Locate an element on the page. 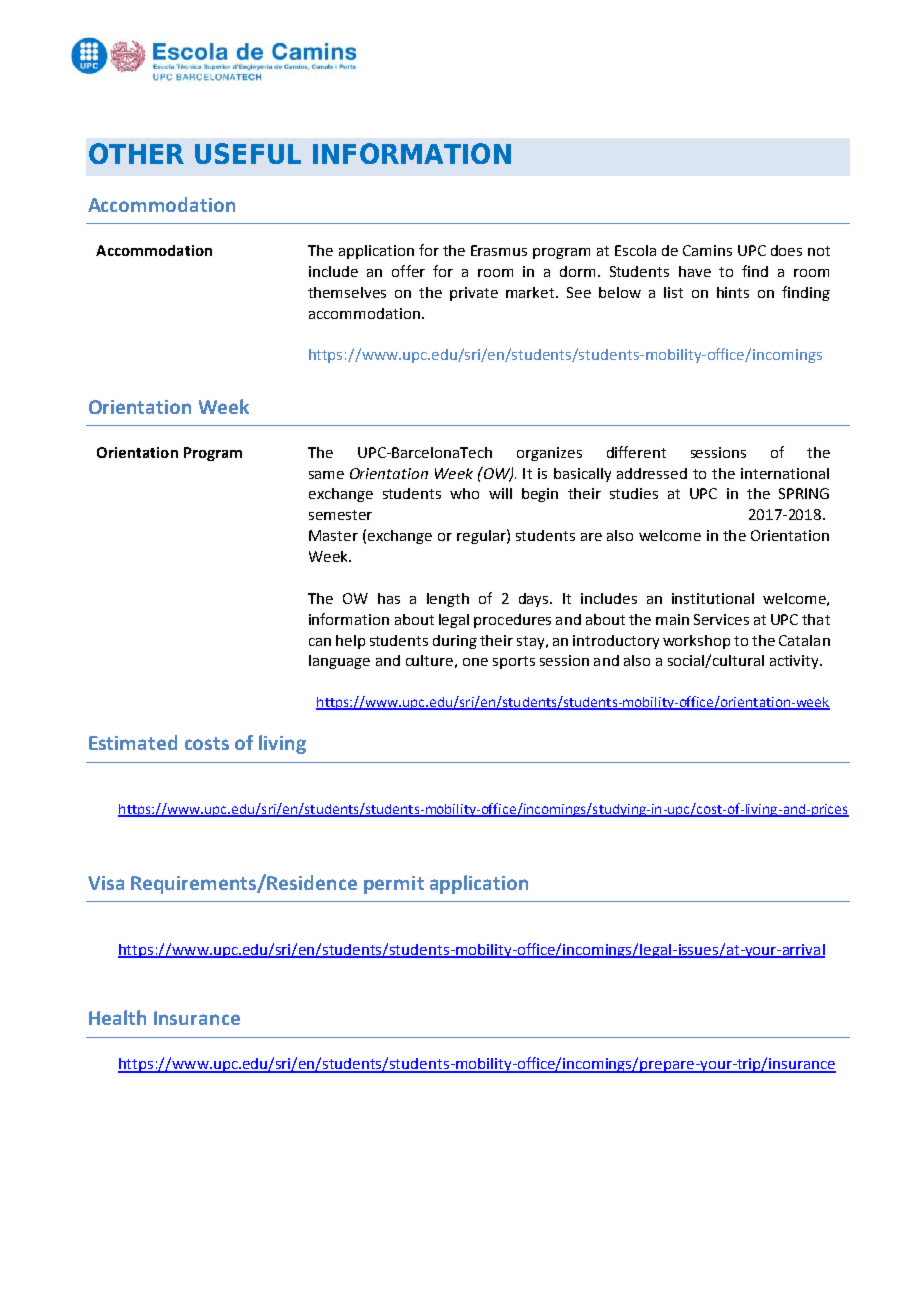  permit is located at coordinates (394, 885).
